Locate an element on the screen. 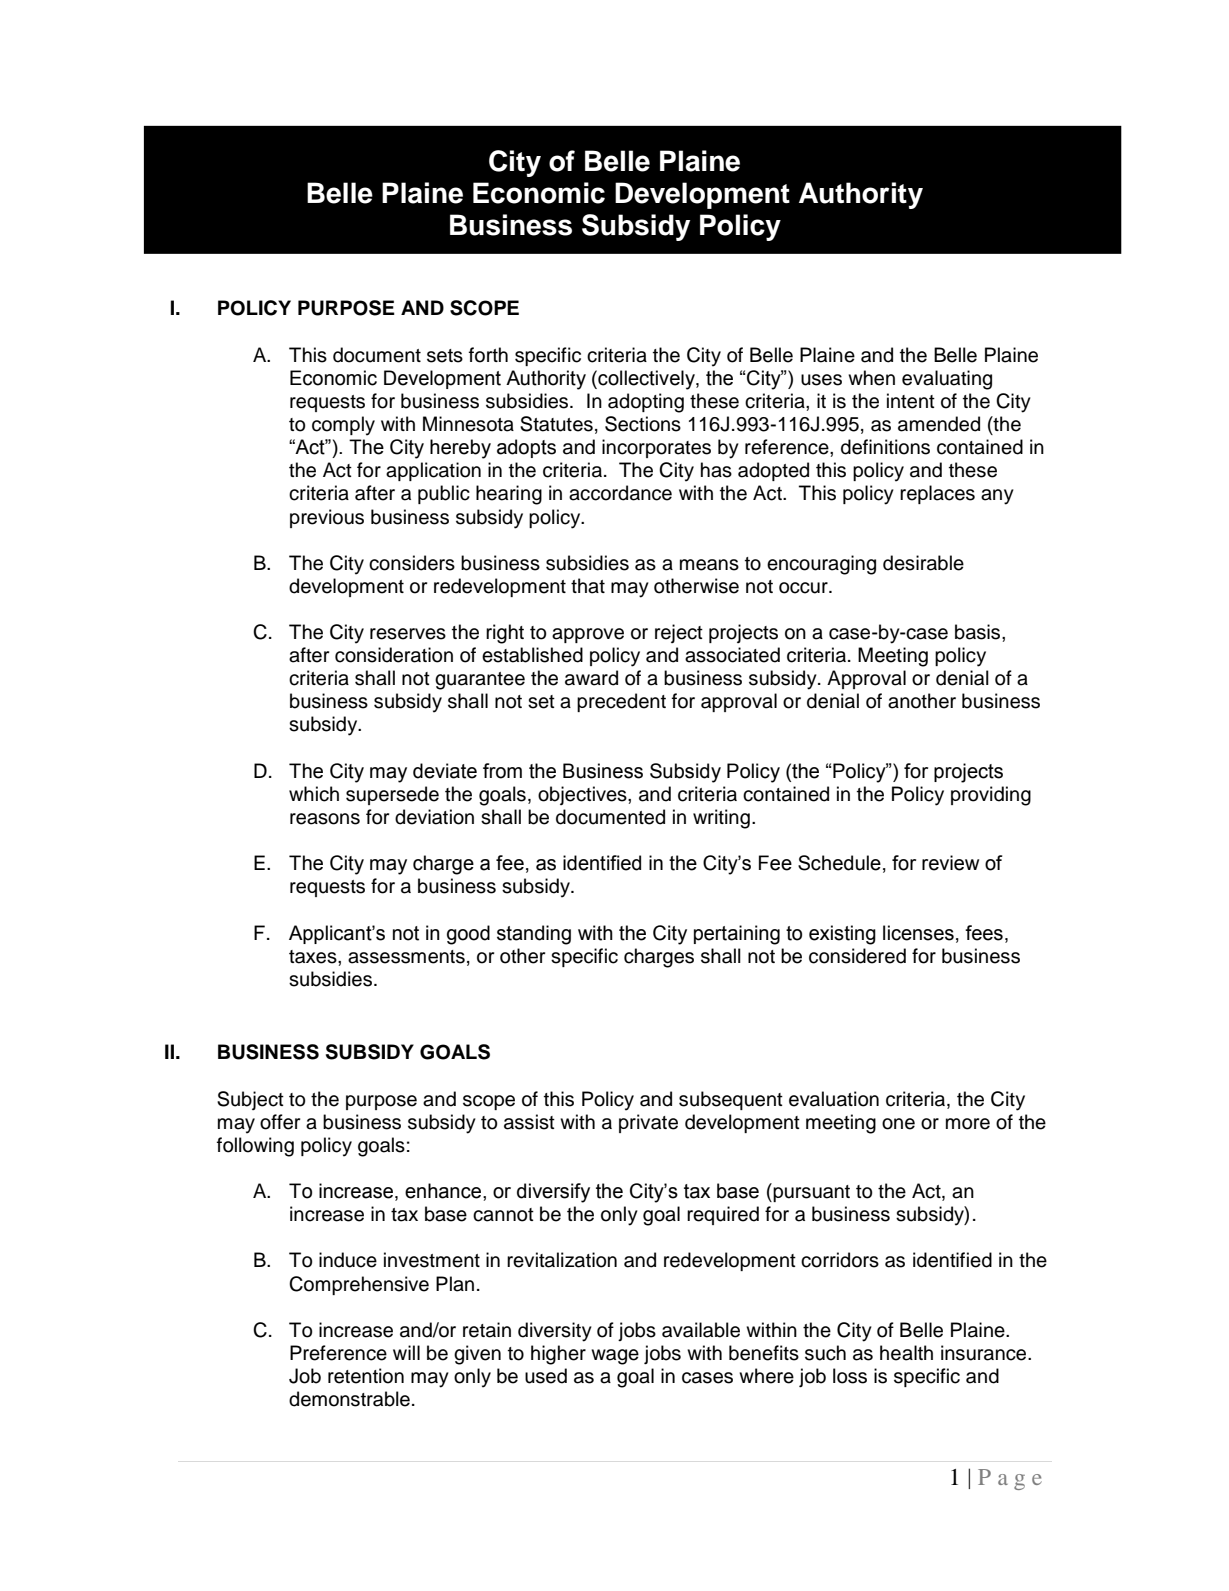  one is located at coordinates (898, 1124).
